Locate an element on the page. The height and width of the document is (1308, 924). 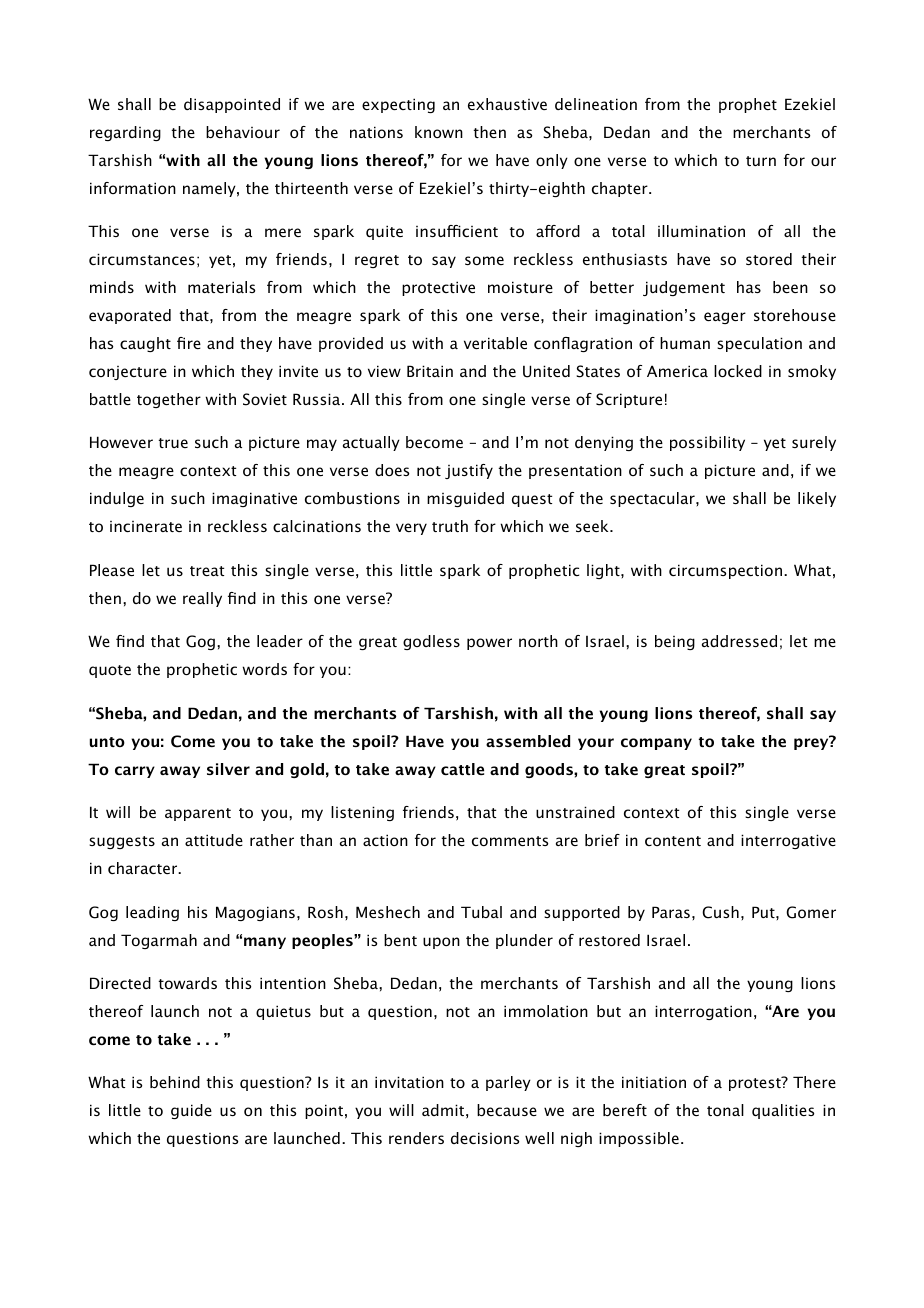
power is located at coordinates (489, 644).
